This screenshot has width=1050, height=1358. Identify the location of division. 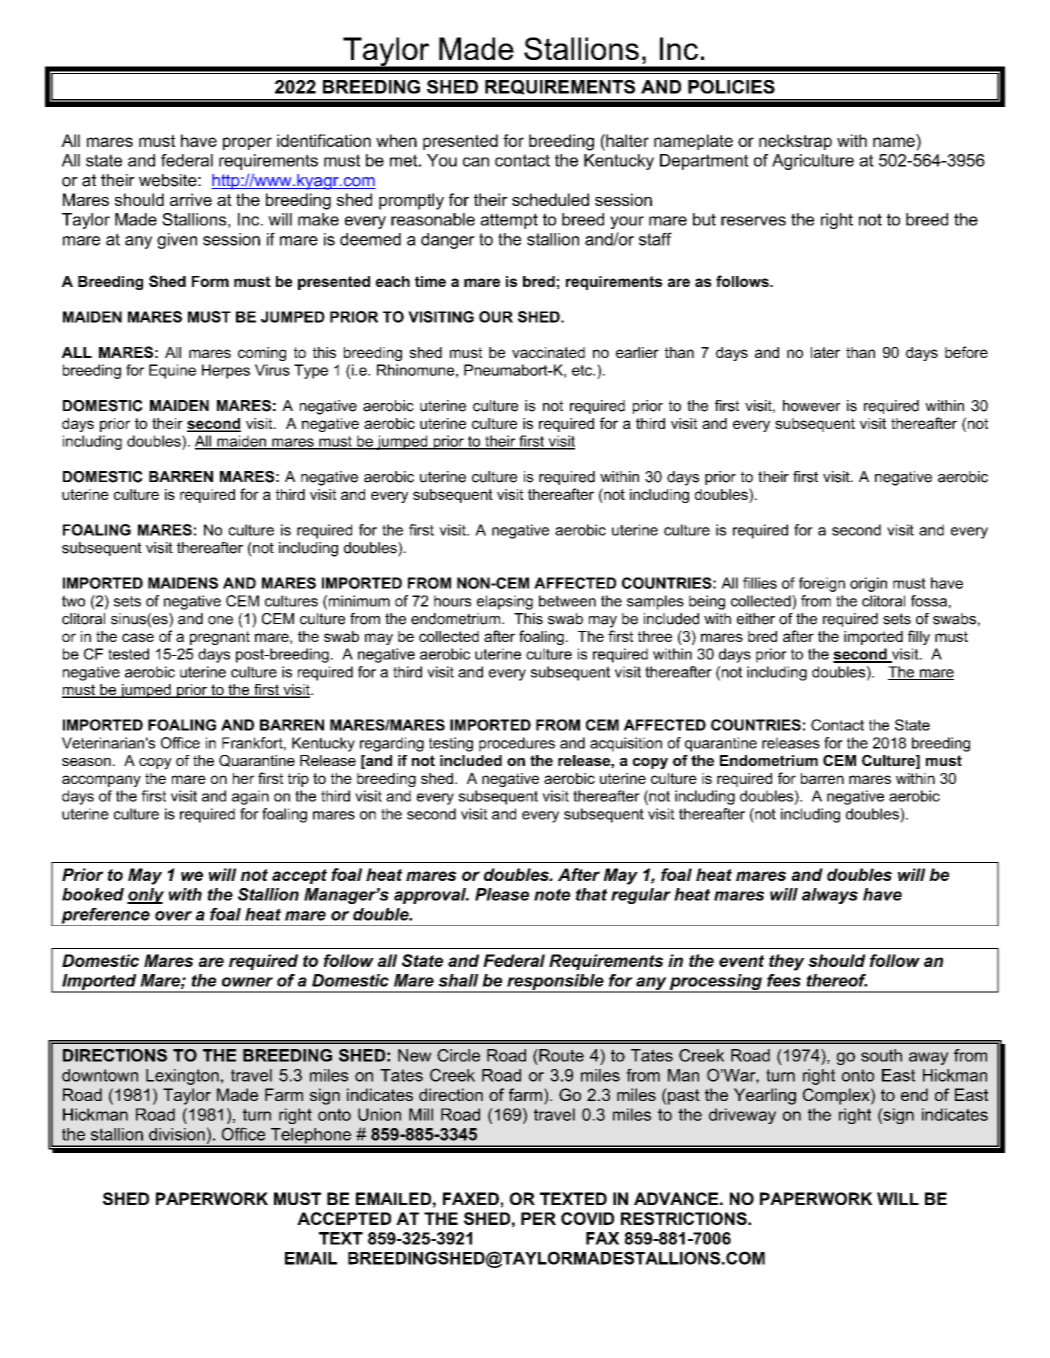
(177, 1134).
